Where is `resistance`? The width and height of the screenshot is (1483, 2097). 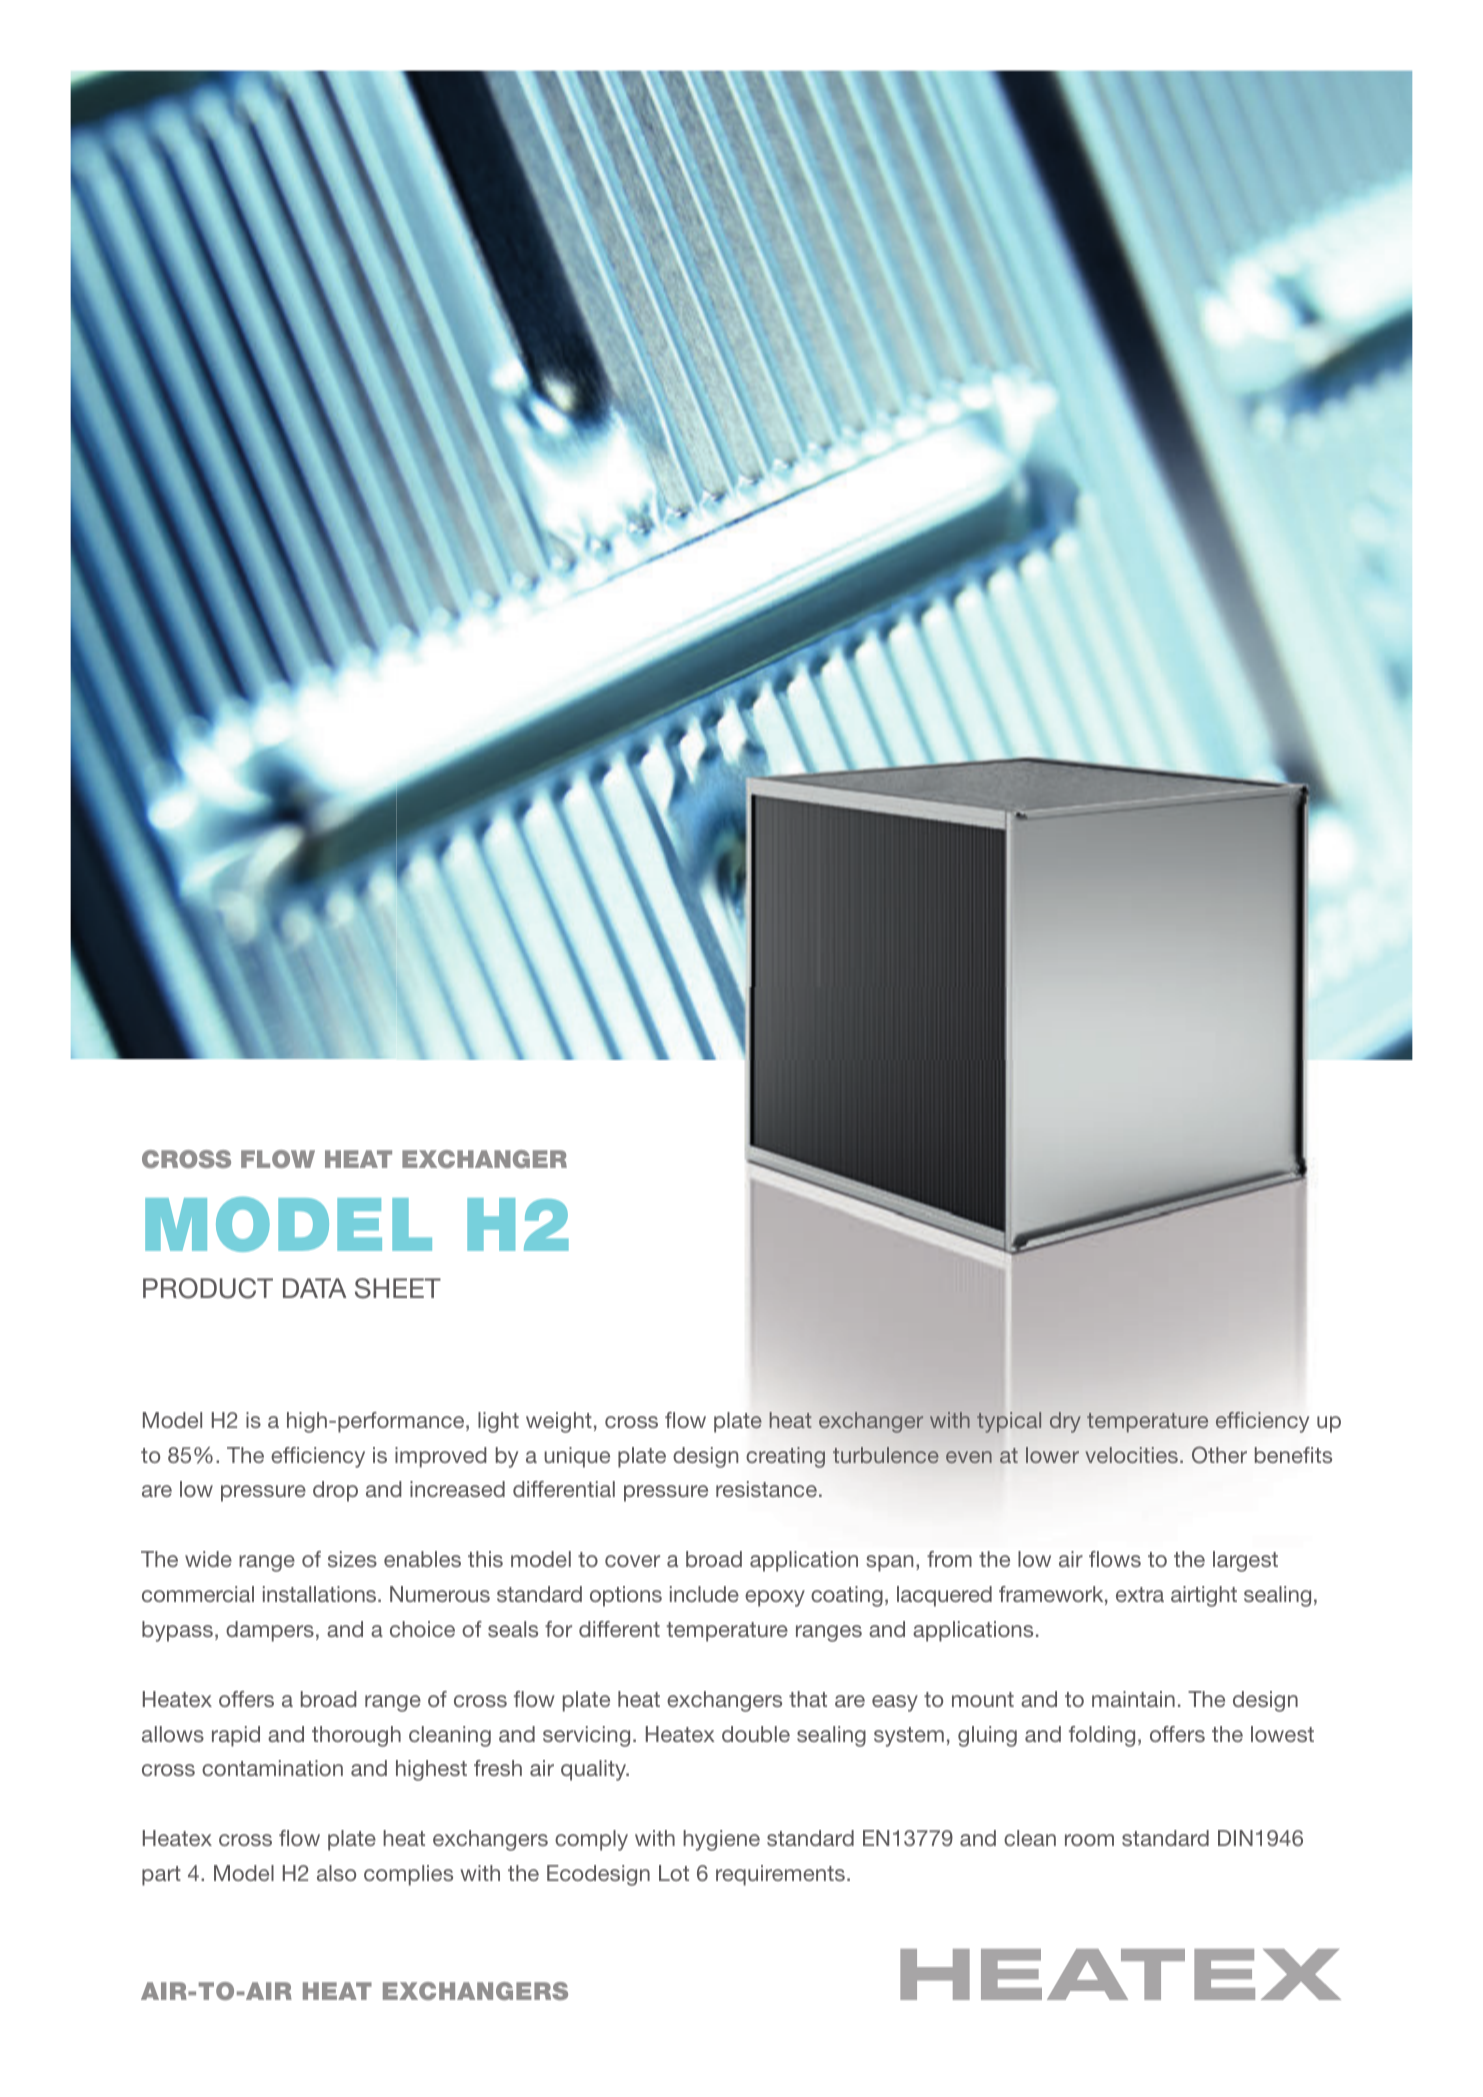 resistance is located at coordinates (766, 1489).
